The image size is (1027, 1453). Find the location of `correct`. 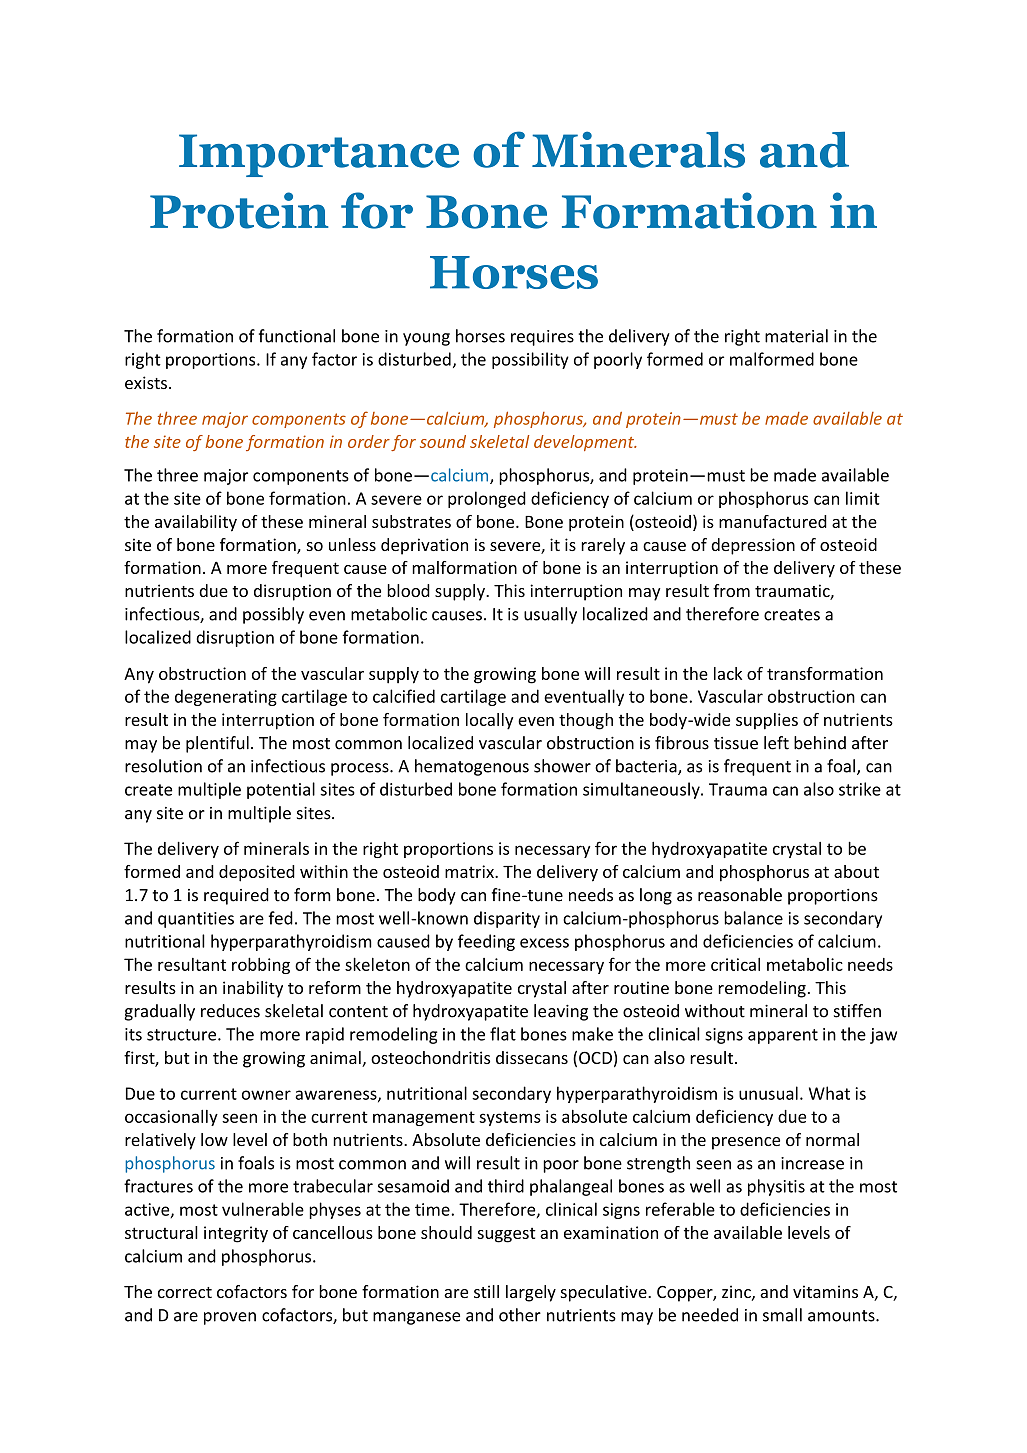

correct is located at coordinates (185, 1292).
